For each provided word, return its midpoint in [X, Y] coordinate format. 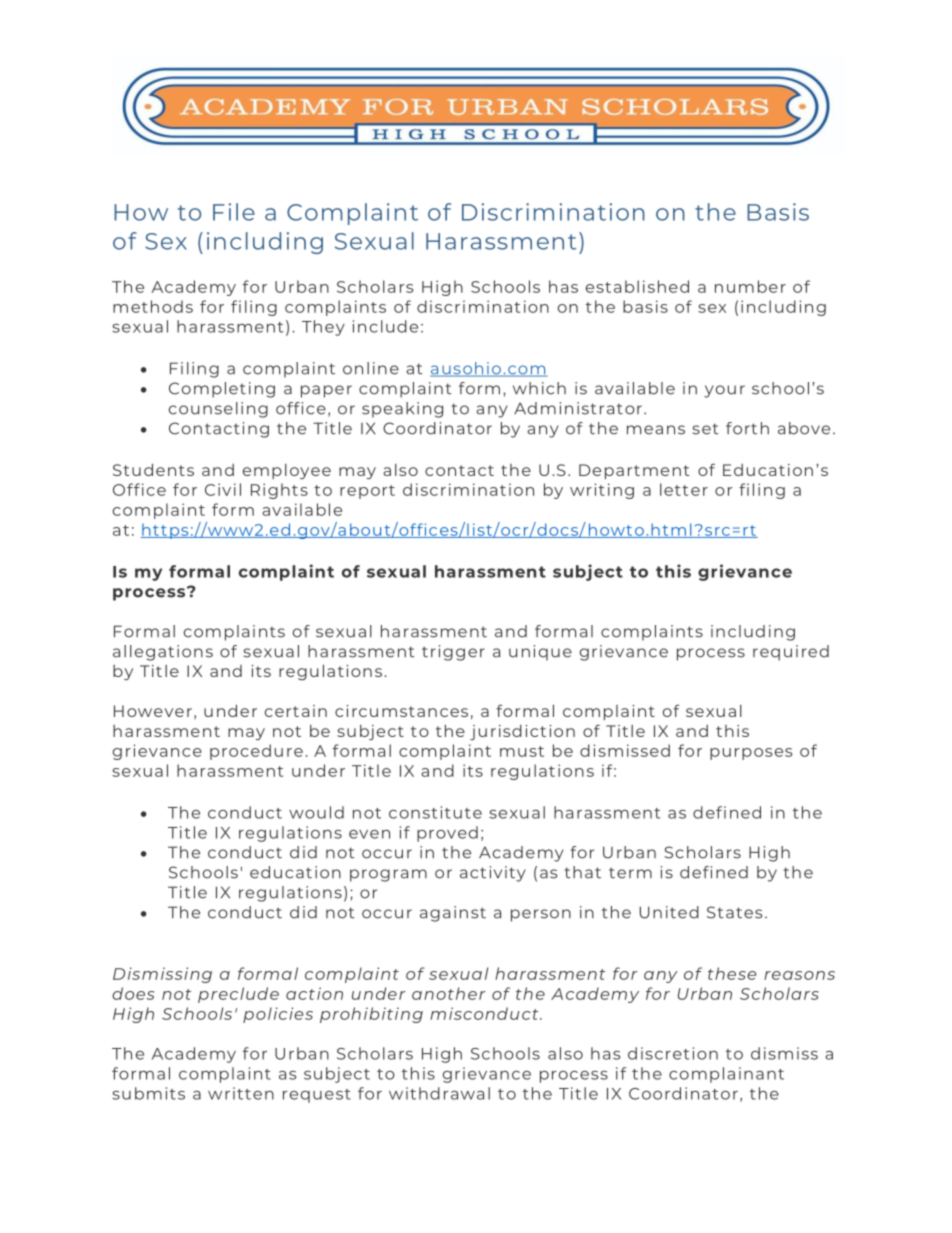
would [316, 812]
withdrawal [439, 1093]
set [705, 429]
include [385, 326]
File [234, 212]
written [241, 1093]
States [734, 912]
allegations [163, 653]
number [750, 286]
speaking [402, 410]
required [791, 653]
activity [493, 874]
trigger [453, 653]
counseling [218, 410]
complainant [726, 1075]
